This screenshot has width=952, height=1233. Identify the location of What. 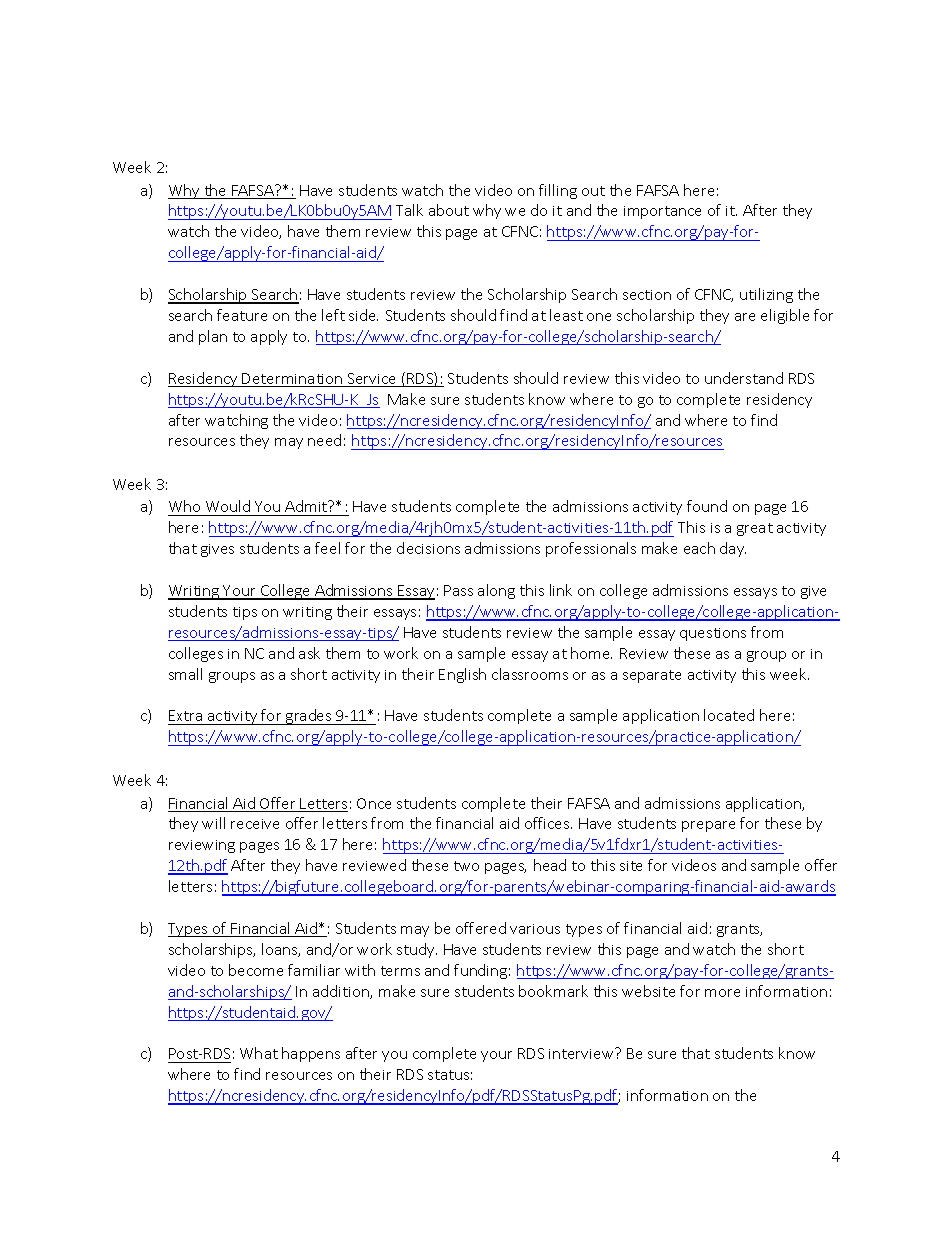
(259, 1053).
